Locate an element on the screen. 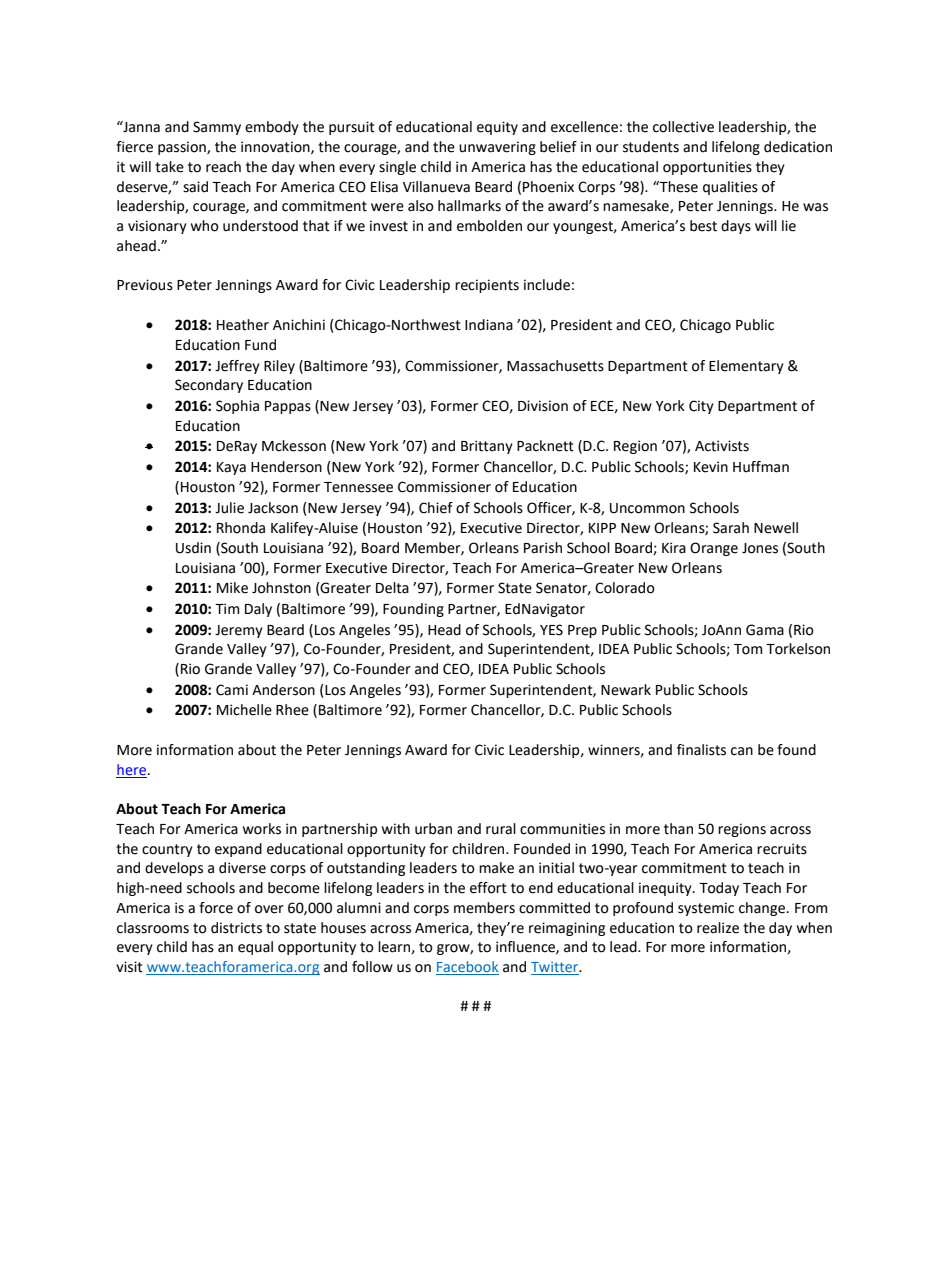  rural is located at coordinates (501, 829).
